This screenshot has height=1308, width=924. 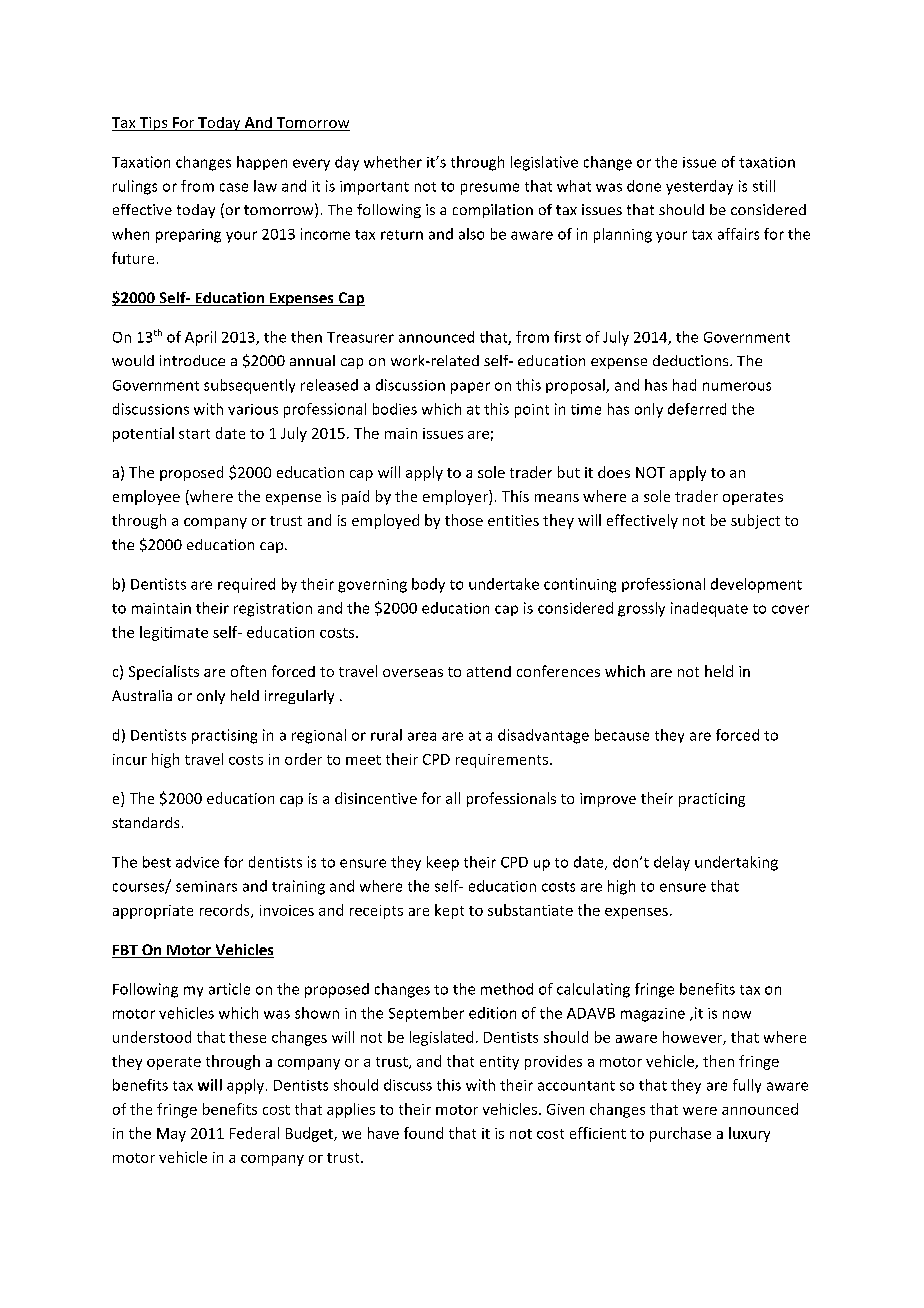 What do you see at coordinates (490, 189) in the screenshot?
I see `presume` at bounding box center [490, 189].
